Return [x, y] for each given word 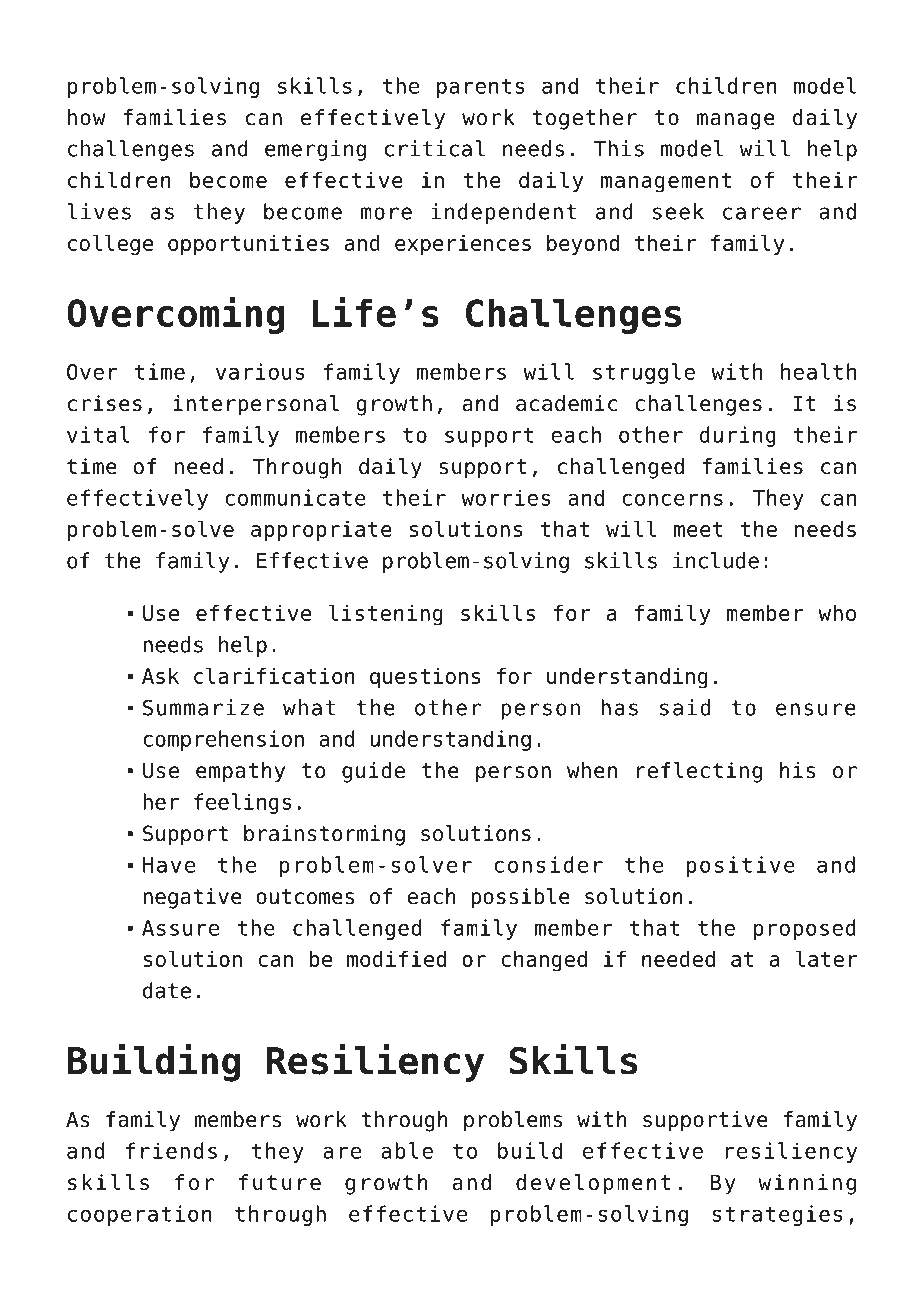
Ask [160, 676]
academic [566, 403]
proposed [805, 929]
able [407, 1150]
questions [425, 678]
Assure [180, 928]
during [738, 436]
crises [105, 403]
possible [520, 898]
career [762, 213]
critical [434, 148]
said [685, 707]
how [86, 117]
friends [171, 1150]
